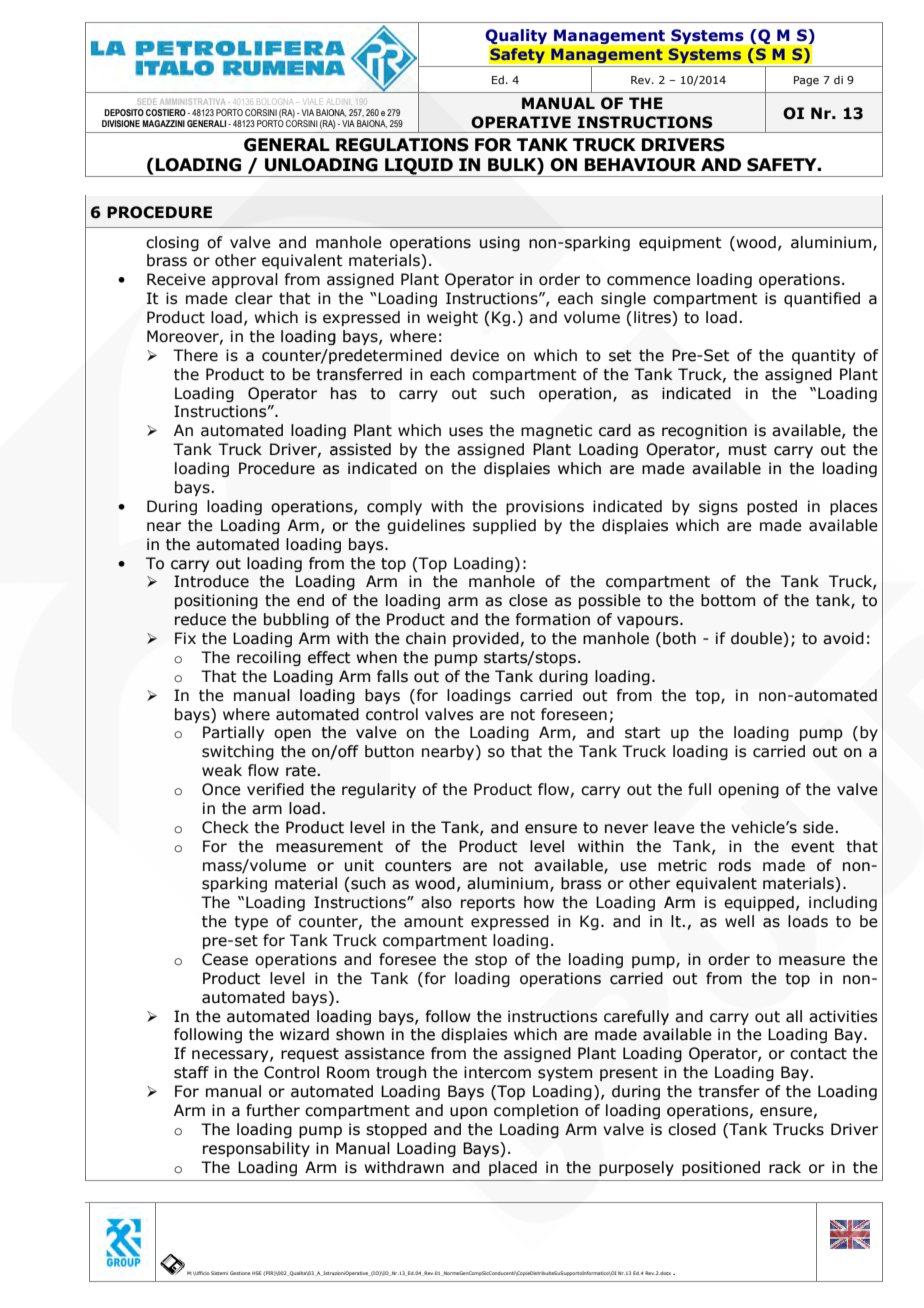 This page has height=1308, width=924. I want to click on BOLOGNA, so click(275, 101).
